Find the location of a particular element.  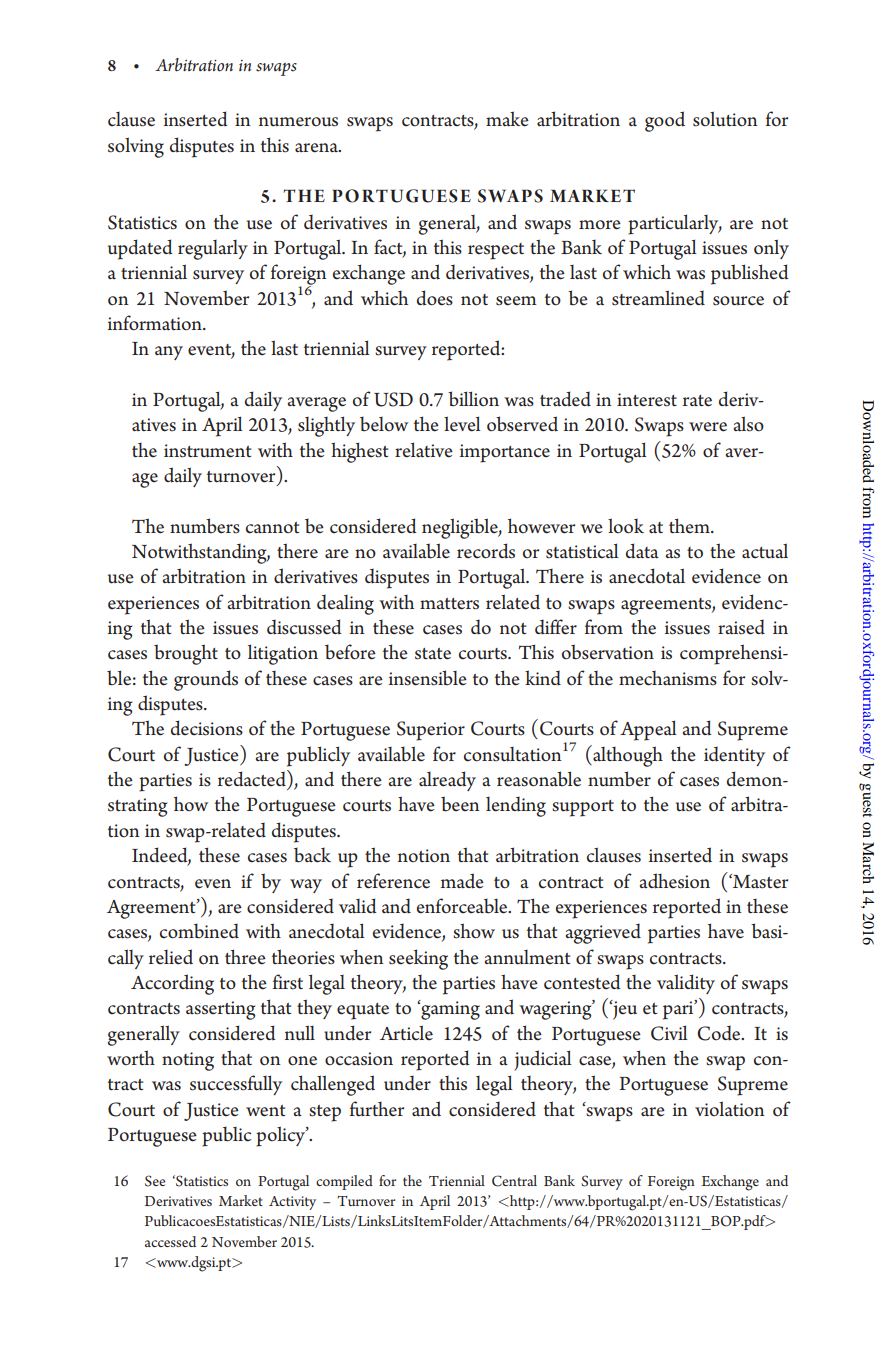

accessed is located at coordinates (170, 1241).
